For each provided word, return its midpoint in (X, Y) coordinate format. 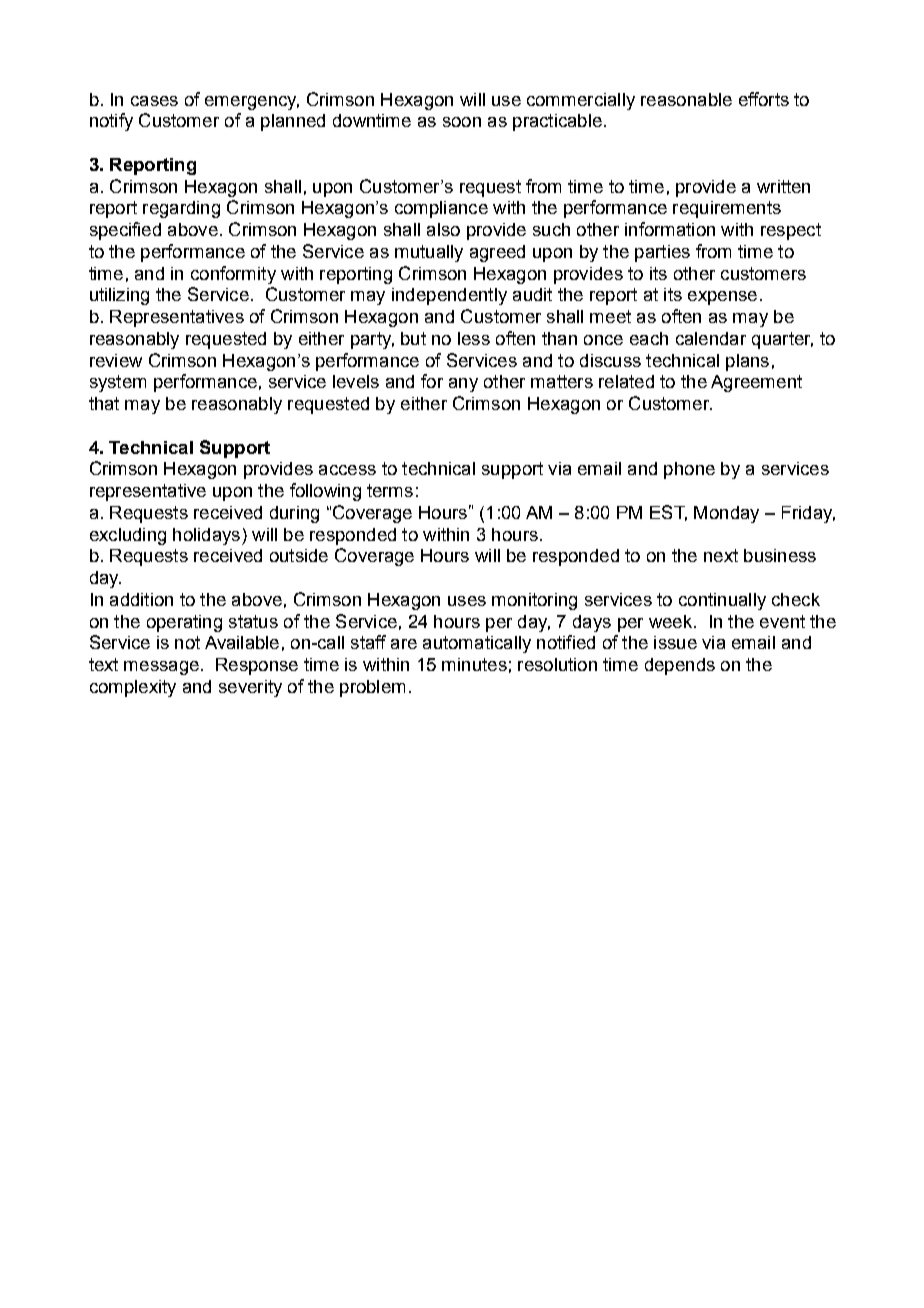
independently (449, 296)
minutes (474, 664)
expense (722, 298)
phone (689, 470)
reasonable (686, 99)
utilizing (119, 296)
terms (390, 490)
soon (462, 122)
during (294, 514)
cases (154, 101)
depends (680, 666)
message (161, 668)
